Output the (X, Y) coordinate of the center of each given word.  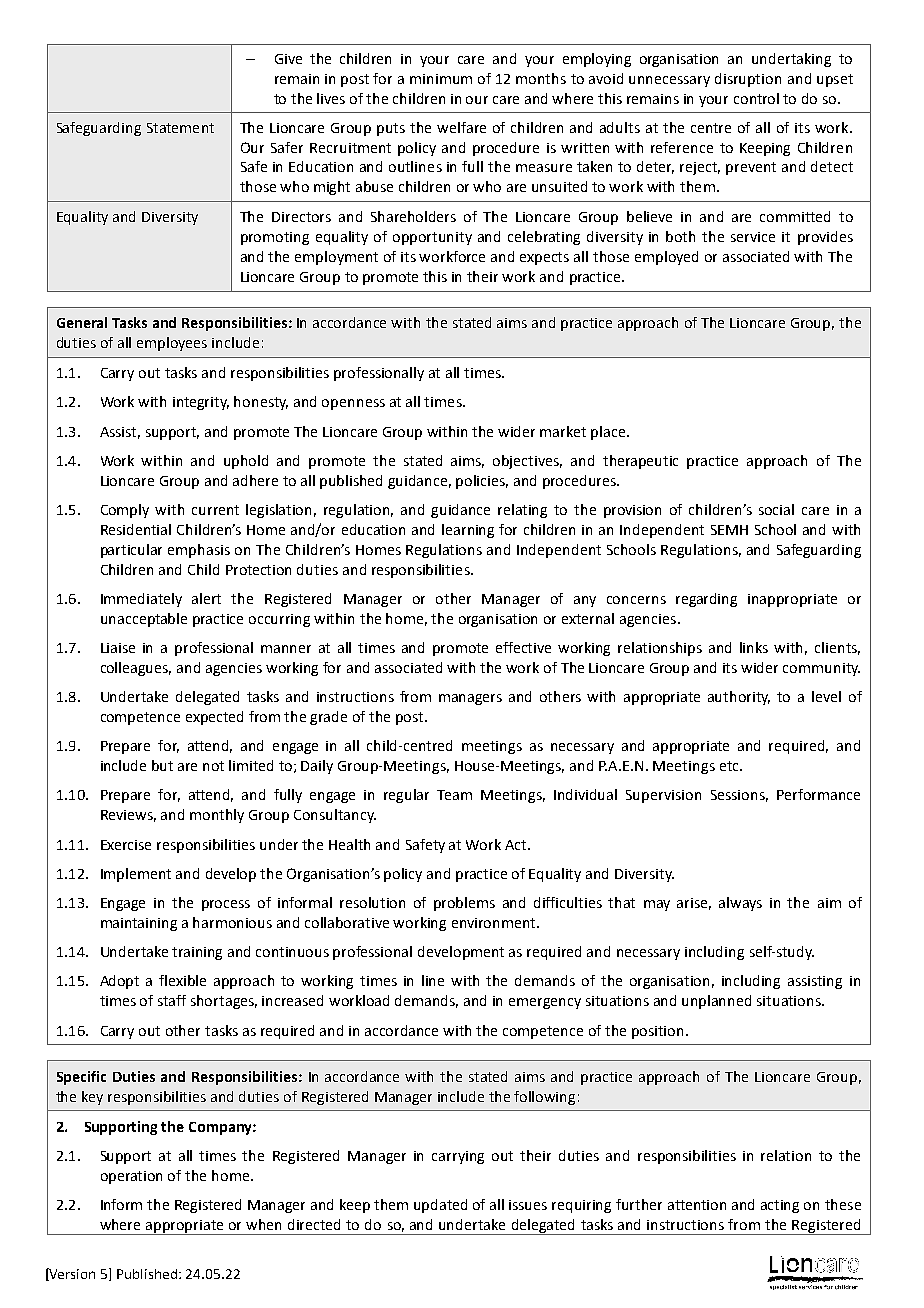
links (754, 647)
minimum (441, 79)
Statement (180, 128)
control (756, 98)
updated (440, 1206)
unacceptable (144, 620)
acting (780, 1206)
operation (131, 1177)
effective (523, 647)
